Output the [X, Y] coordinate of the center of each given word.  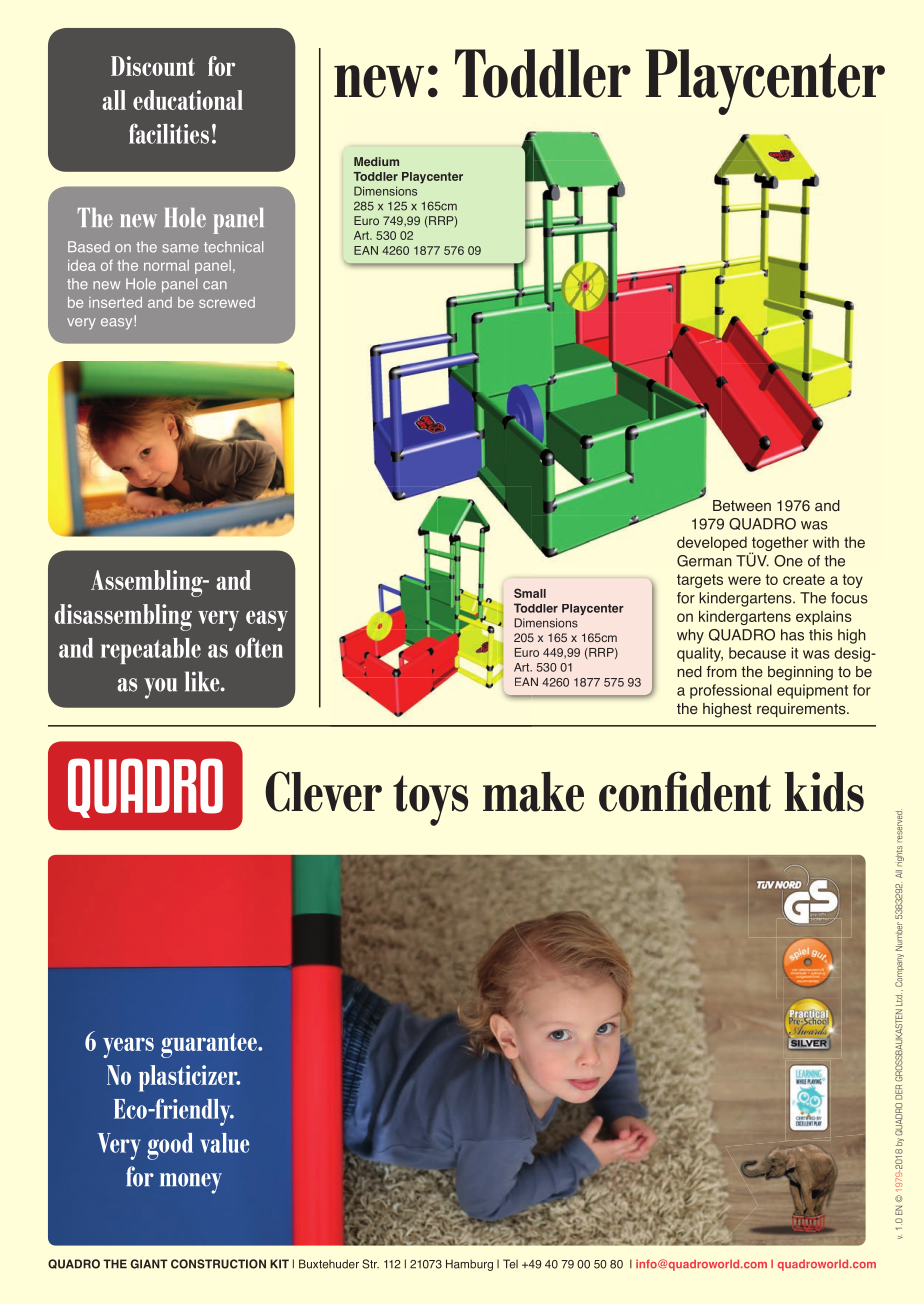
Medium [376, 161]
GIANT [149, 1264]
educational [188, 100]
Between [742, 506]
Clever [323, 791]
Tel [510, 1264]
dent [730, 791]
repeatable [151, 651]
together [779, 545]
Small [530, 593]
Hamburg [469, 1265]
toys [430, 800]
